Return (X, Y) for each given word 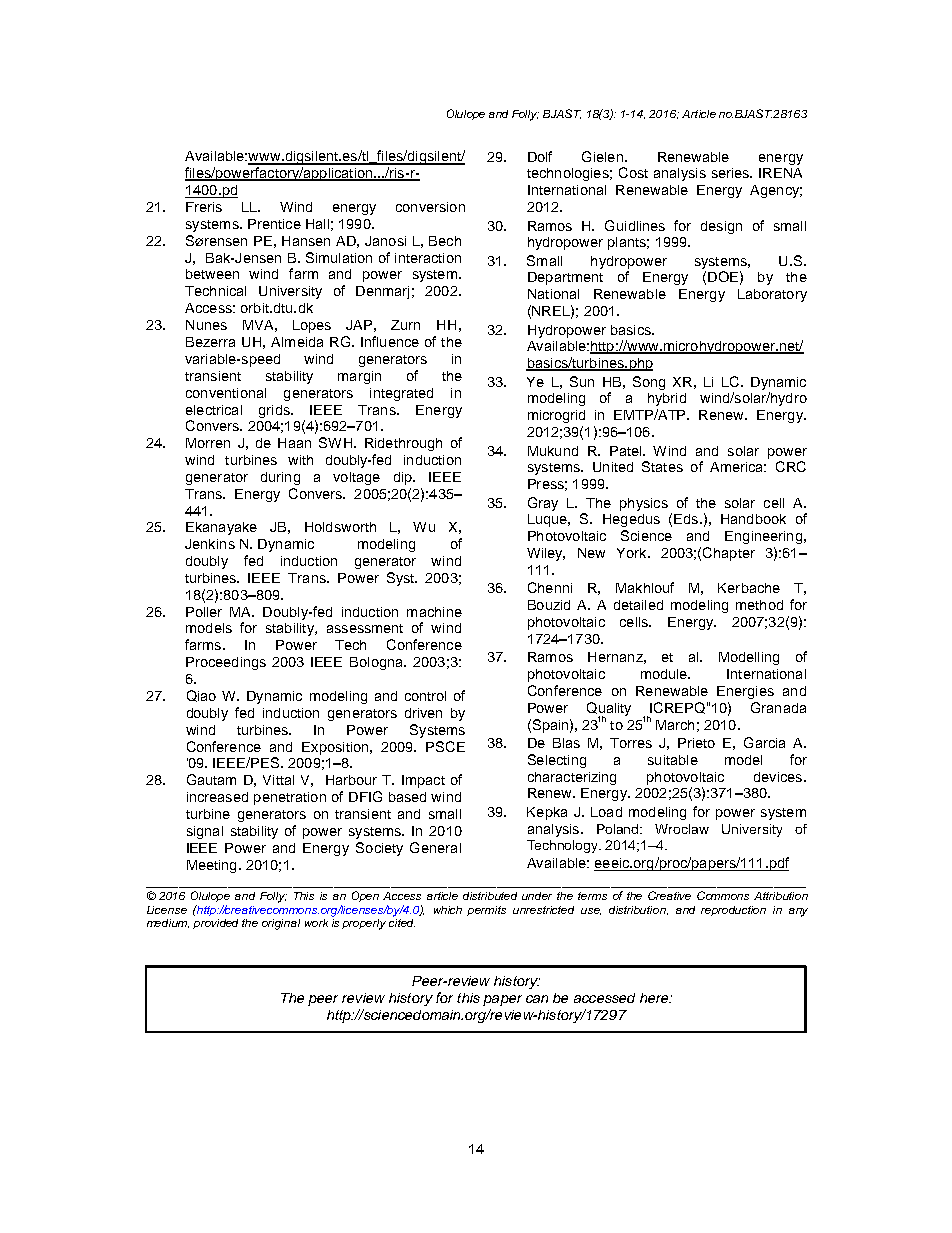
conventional (226, 393)
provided (215, 924)
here (655, 998)
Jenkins (210, 544)
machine (434, 612)
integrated (401, 394)
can (537, 999)
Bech (445, 241)
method (759, 605)
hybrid (667, 399)
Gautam (211, 779)
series (731, 173)
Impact (423, 781)
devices (779, 777)
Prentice (274, 224)
